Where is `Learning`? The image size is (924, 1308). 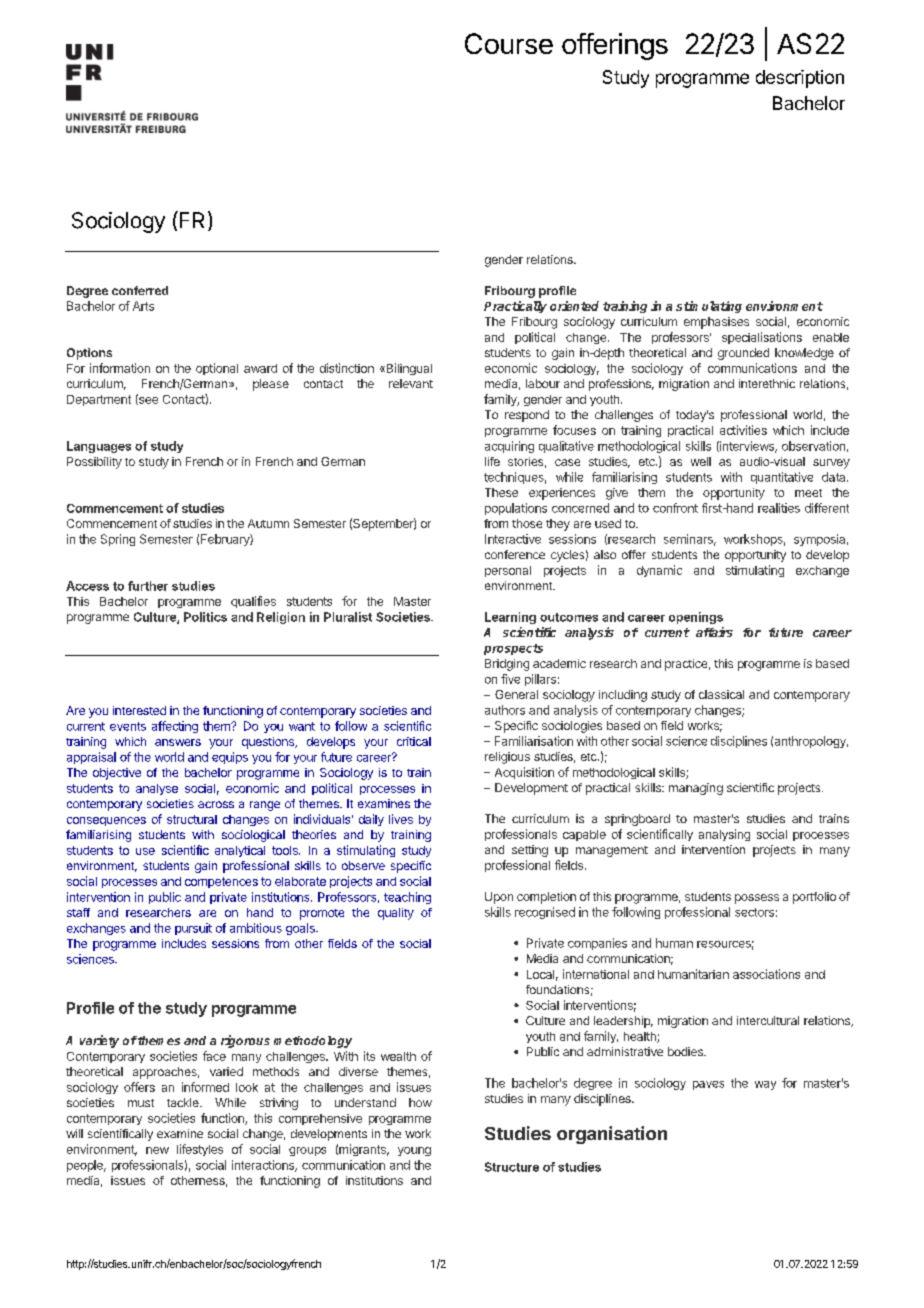
Learning is located at coordinates (510, 618).
